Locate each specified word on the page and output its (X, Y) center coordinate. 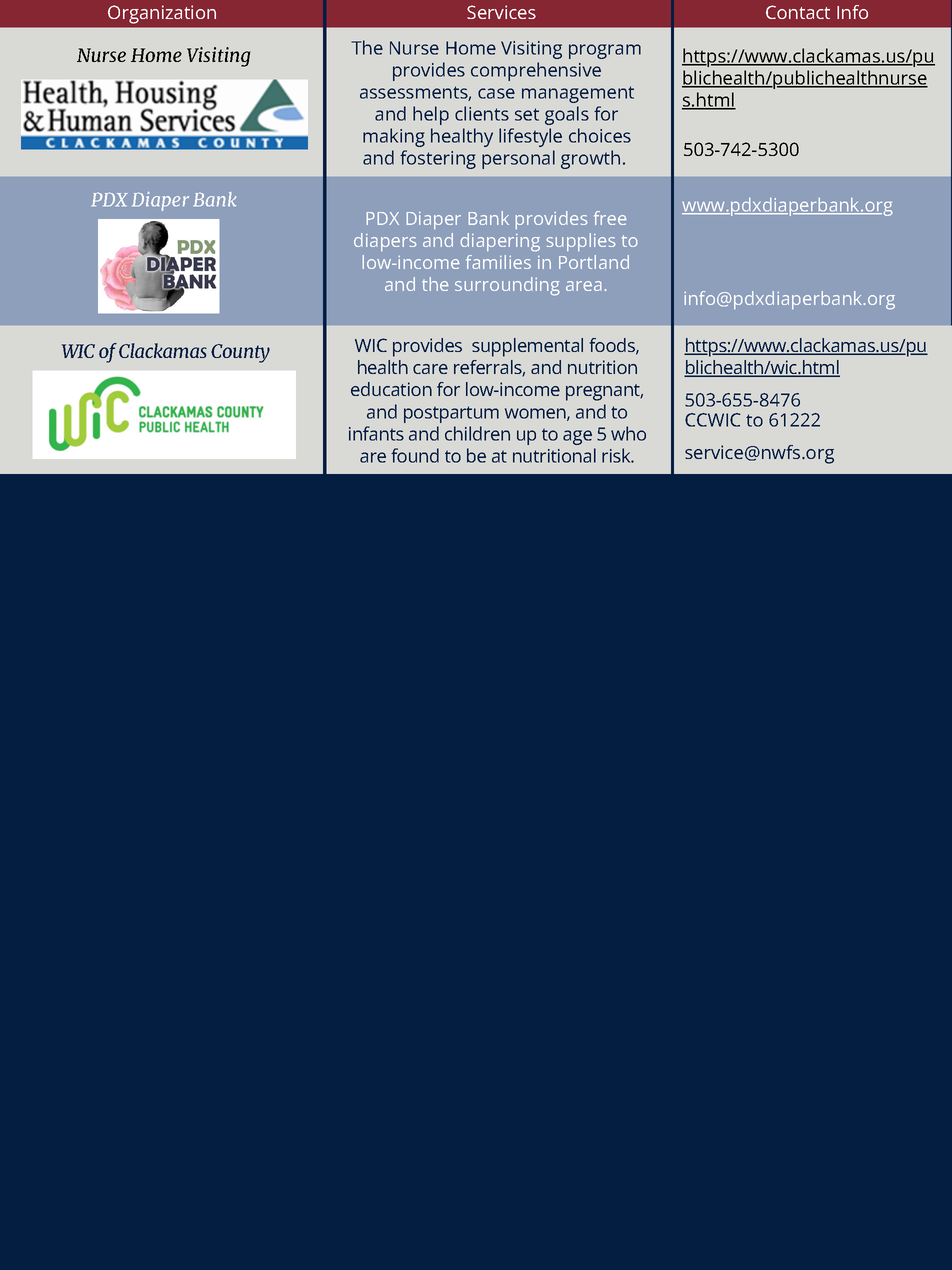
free (610, 218)
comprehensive (536, 71)
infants (376, 433)
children (477, 433)
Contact (798, 12)
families (498, 262)
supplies (581, 242)
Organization (162, 14)
